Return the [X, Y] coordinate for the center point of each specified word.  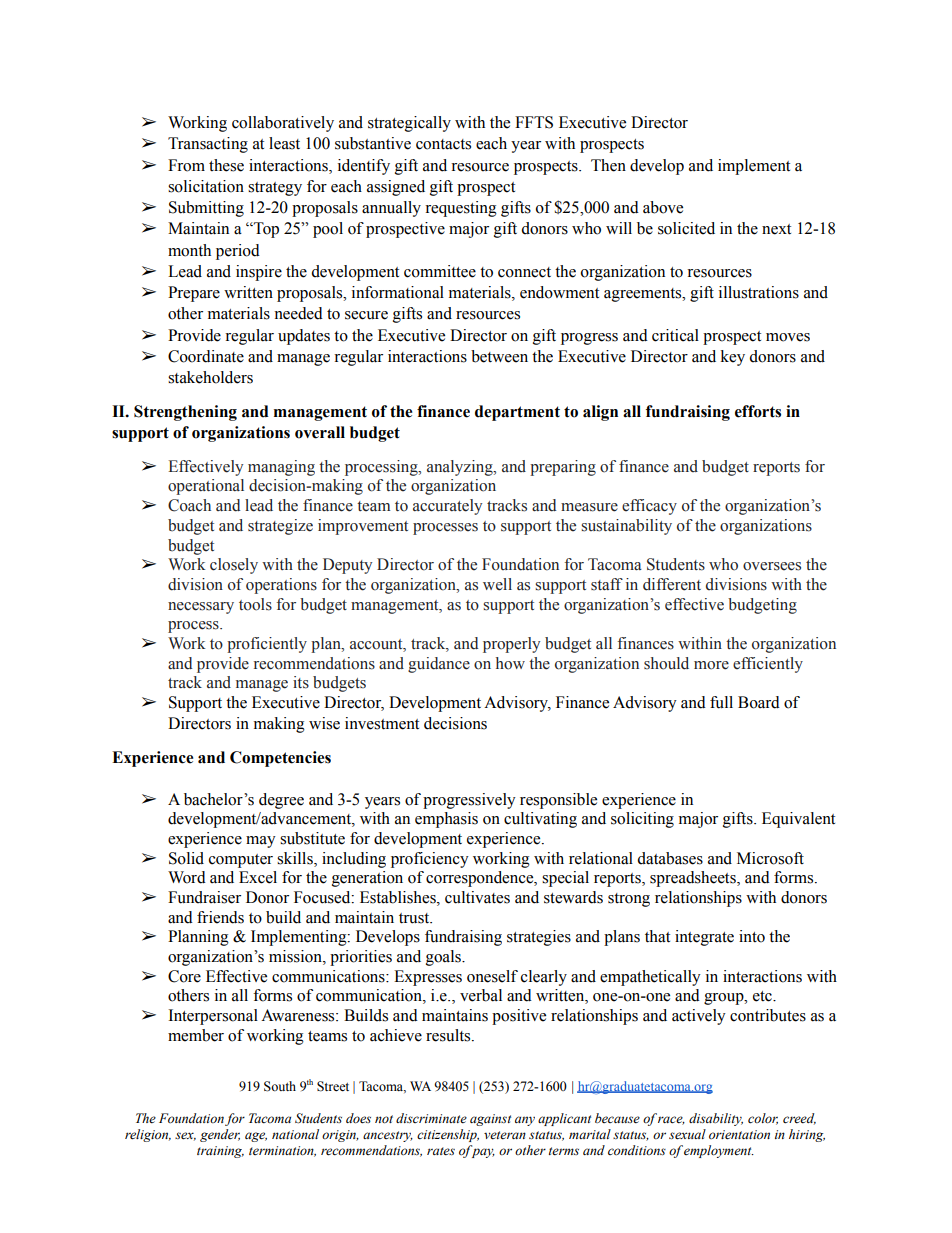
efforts [758, 411]
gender [220, 1135]
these [226, 165]
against [490, 1120]
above [663, 207]
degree [281, 801]
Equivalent [798, 820]
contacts [443, 144]
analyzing [461, 468]
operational [206, 487]
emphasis [446, 820]
